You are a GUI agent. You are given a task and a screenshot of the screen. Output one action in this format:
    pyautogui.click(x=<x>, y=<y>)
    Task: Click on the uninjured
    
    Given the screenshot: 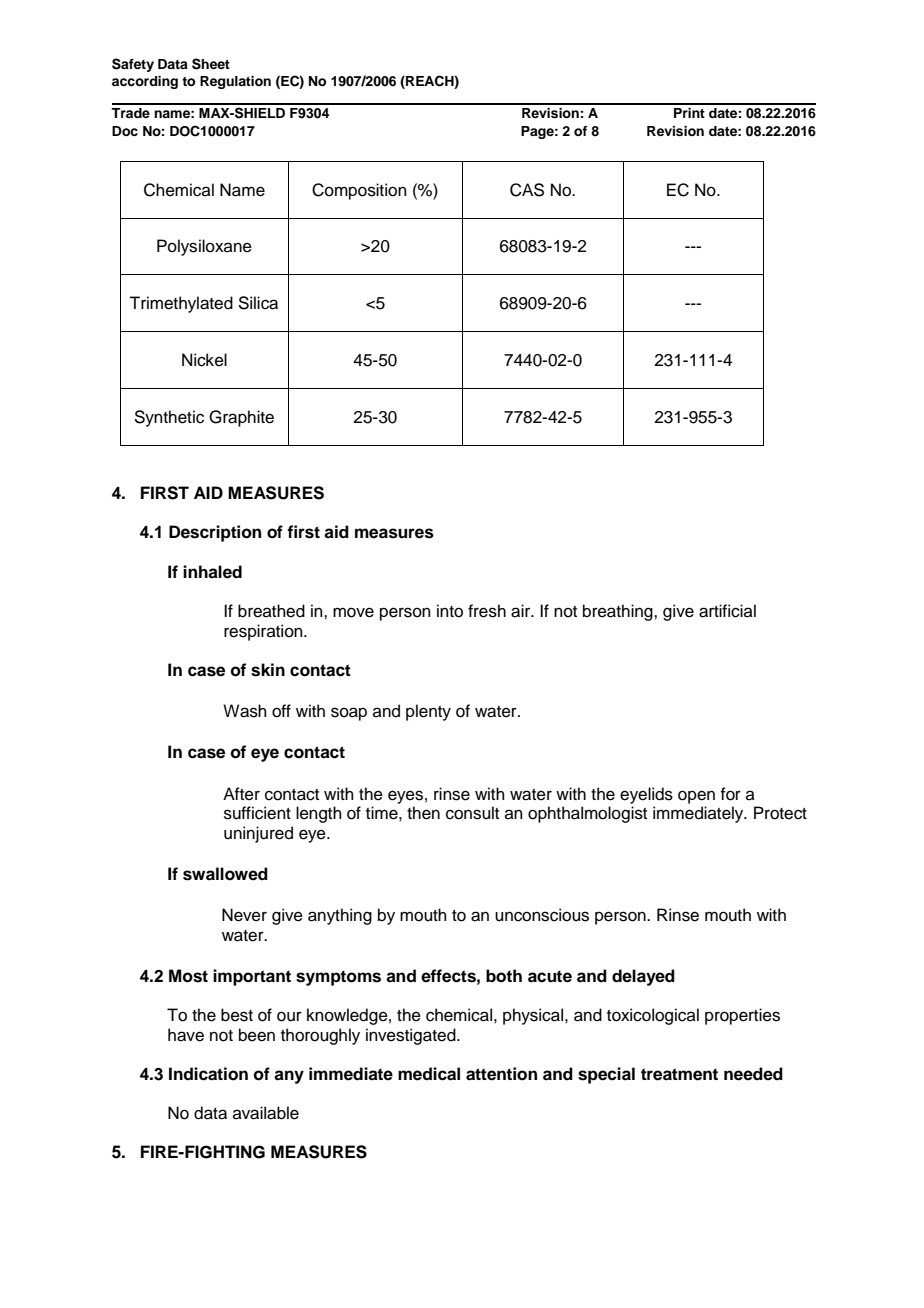 What is the action you would take?
    pyautogui.click(x=258, y=834)
